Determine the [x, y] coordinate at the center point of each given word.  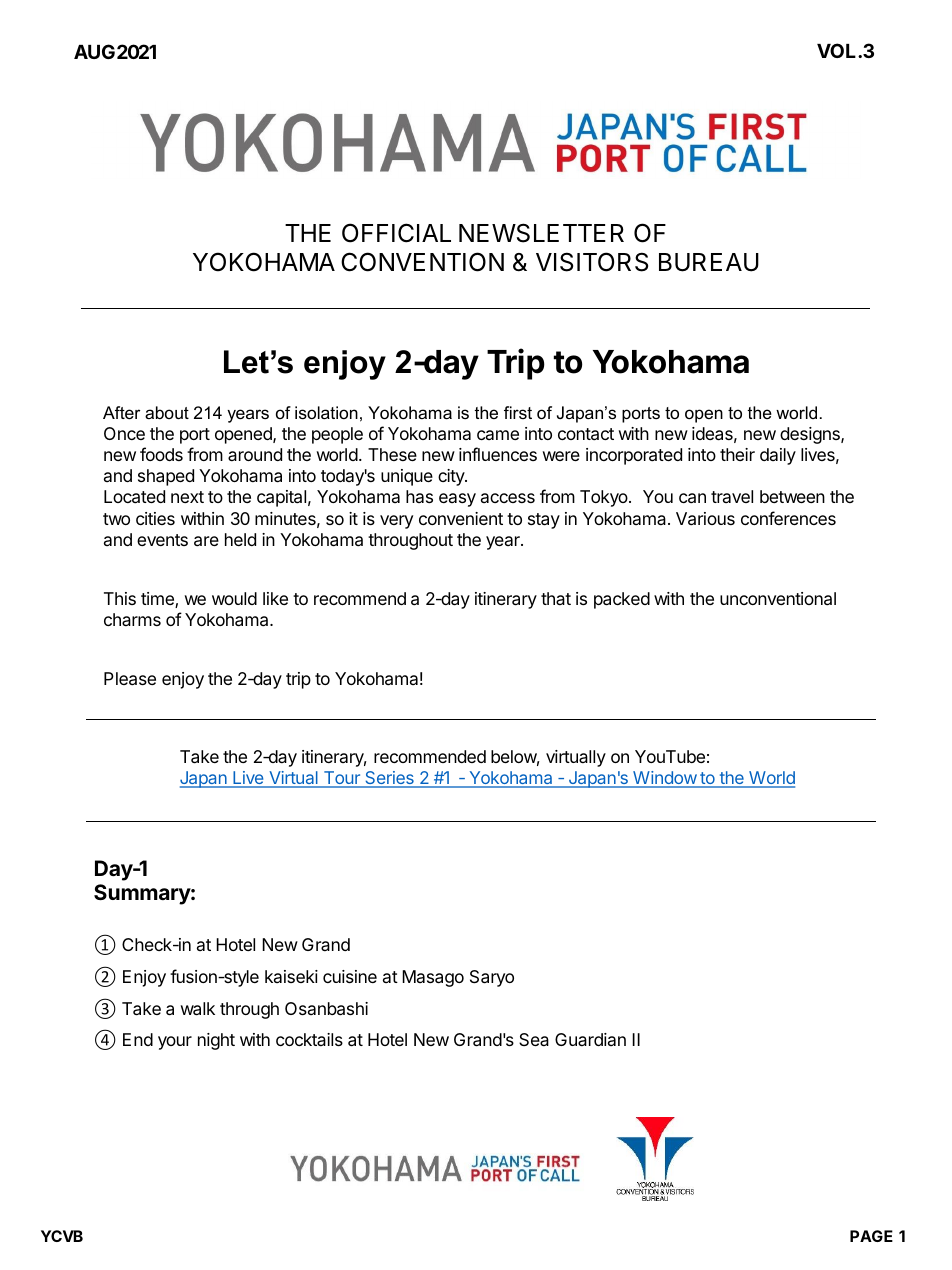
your [175, 1043]
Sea [534, 1039]
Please [130, 679]
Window [664, 779]
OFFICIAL [396, 233]
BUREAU [709, 262]
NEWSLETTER [541, 233]
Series [389, 779]
